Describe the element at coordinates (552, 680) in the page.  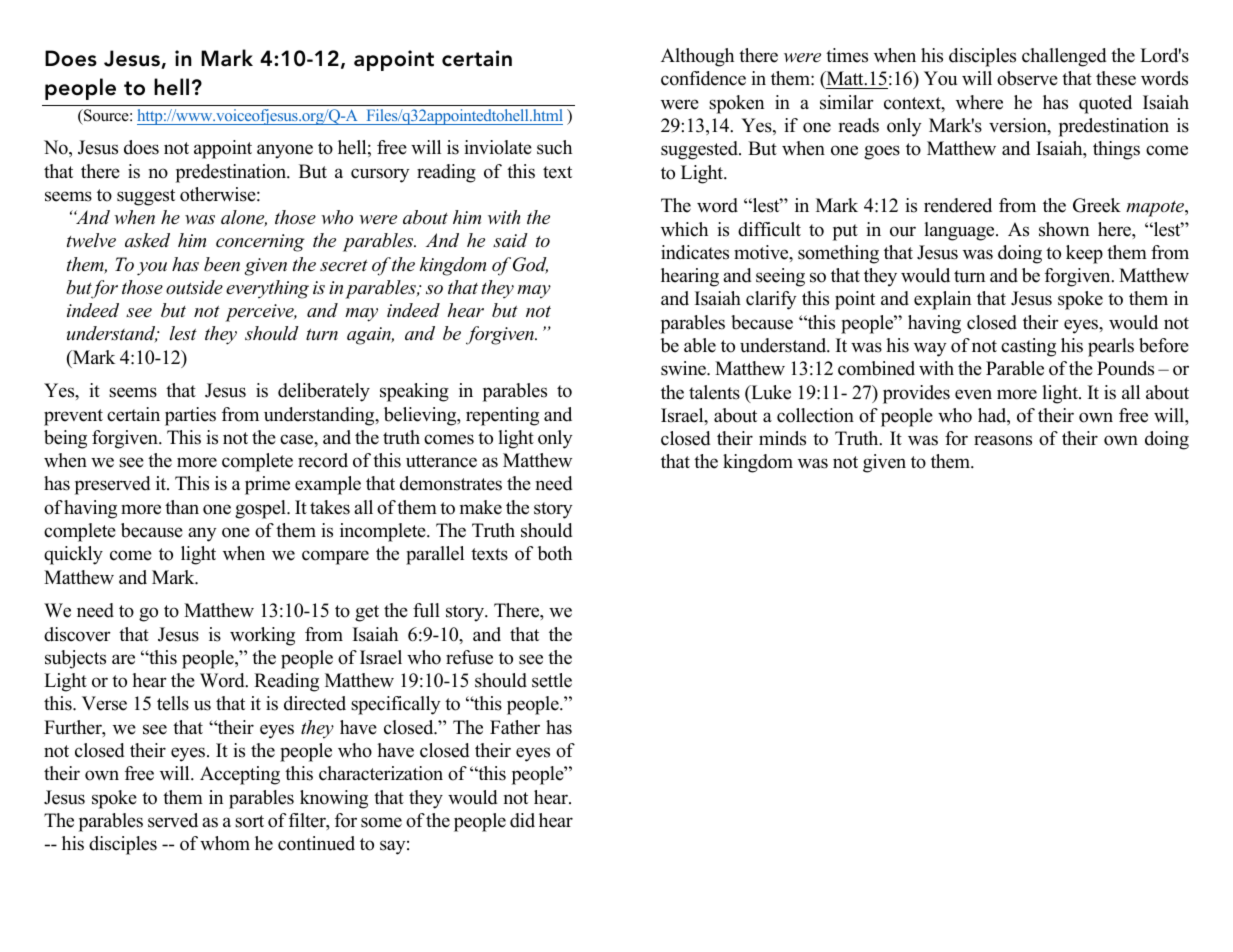
I see `settle` at that location.
